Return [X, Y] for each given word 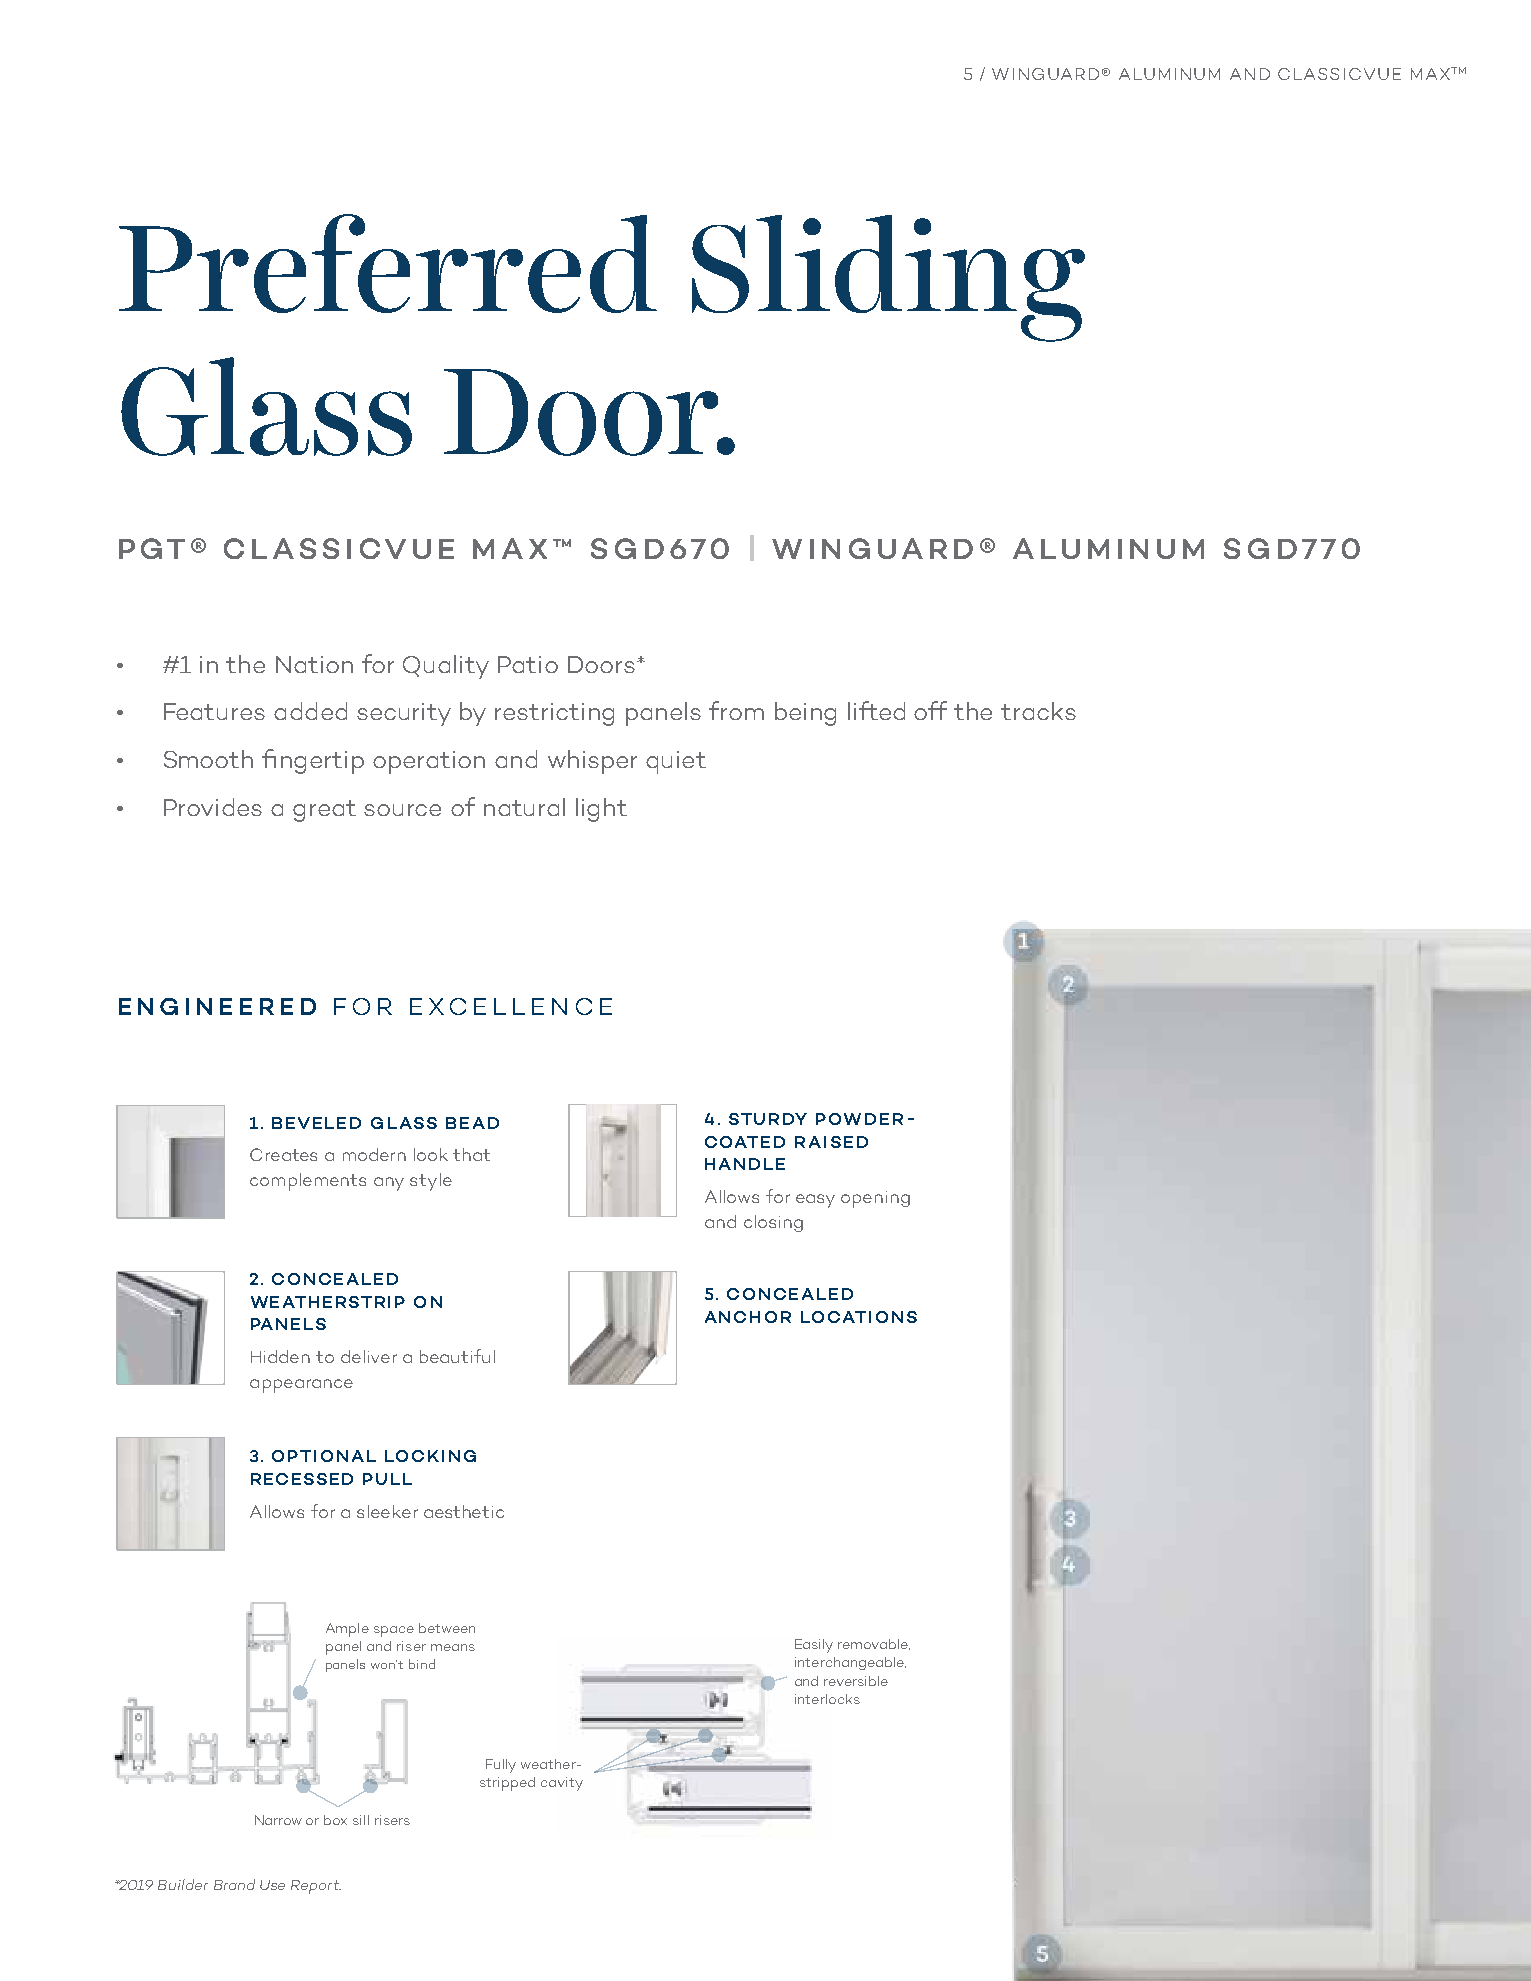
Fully [501, 1766]
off [930, 710]
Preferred [388, 263]
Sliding [888, 278]
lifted [876, 710]
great [324, 811]
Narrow [278, 1820]
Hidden [280, 1356]
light [601, 810]
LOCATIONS [859, 1317]
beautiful [457, 1356]
